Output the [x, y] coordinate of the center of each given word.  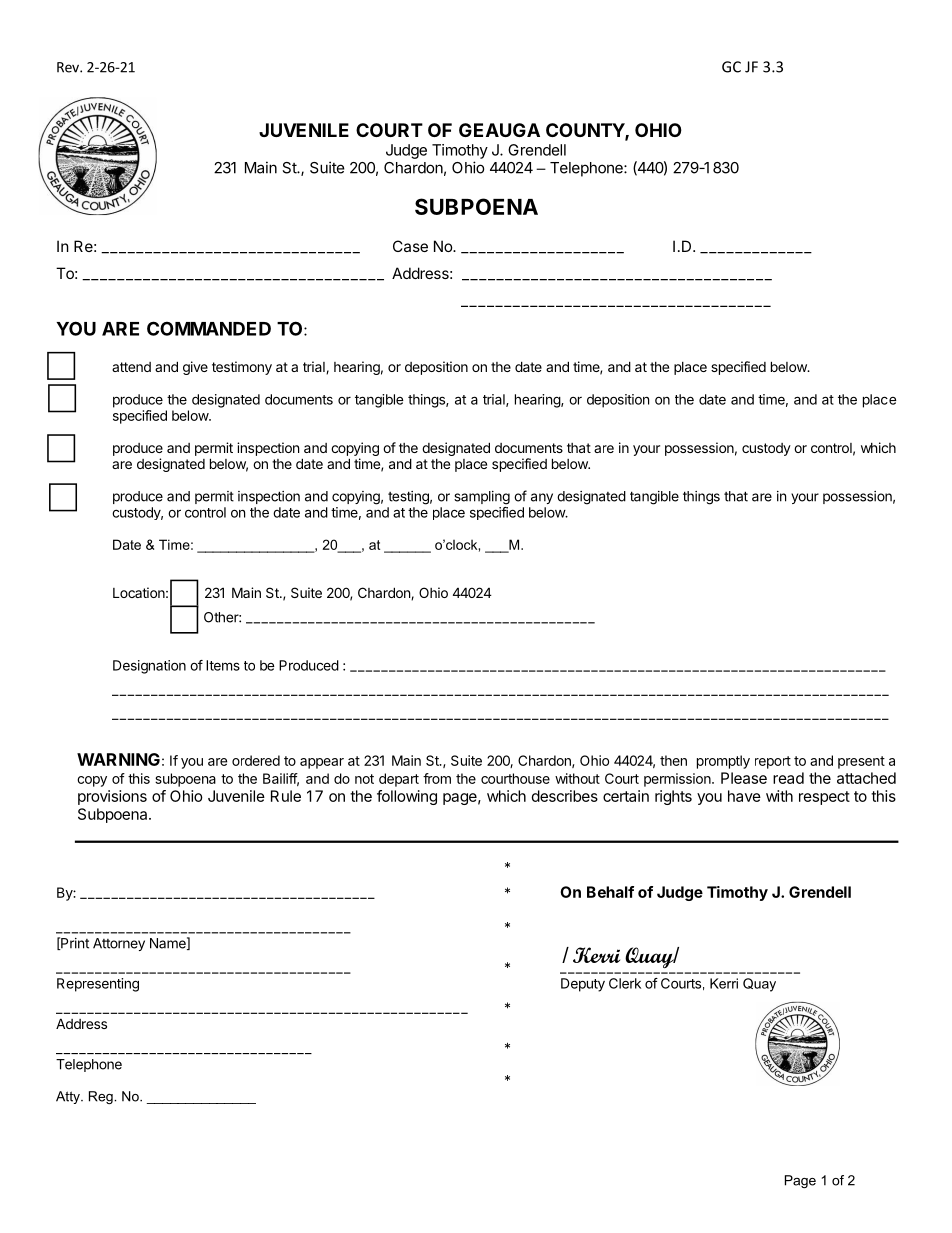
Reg [102, 1097]
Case [410, 246]
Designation [149, 667]
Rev [69, 67]
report [773, 762]
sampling [482, 498]
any [542, 498]
